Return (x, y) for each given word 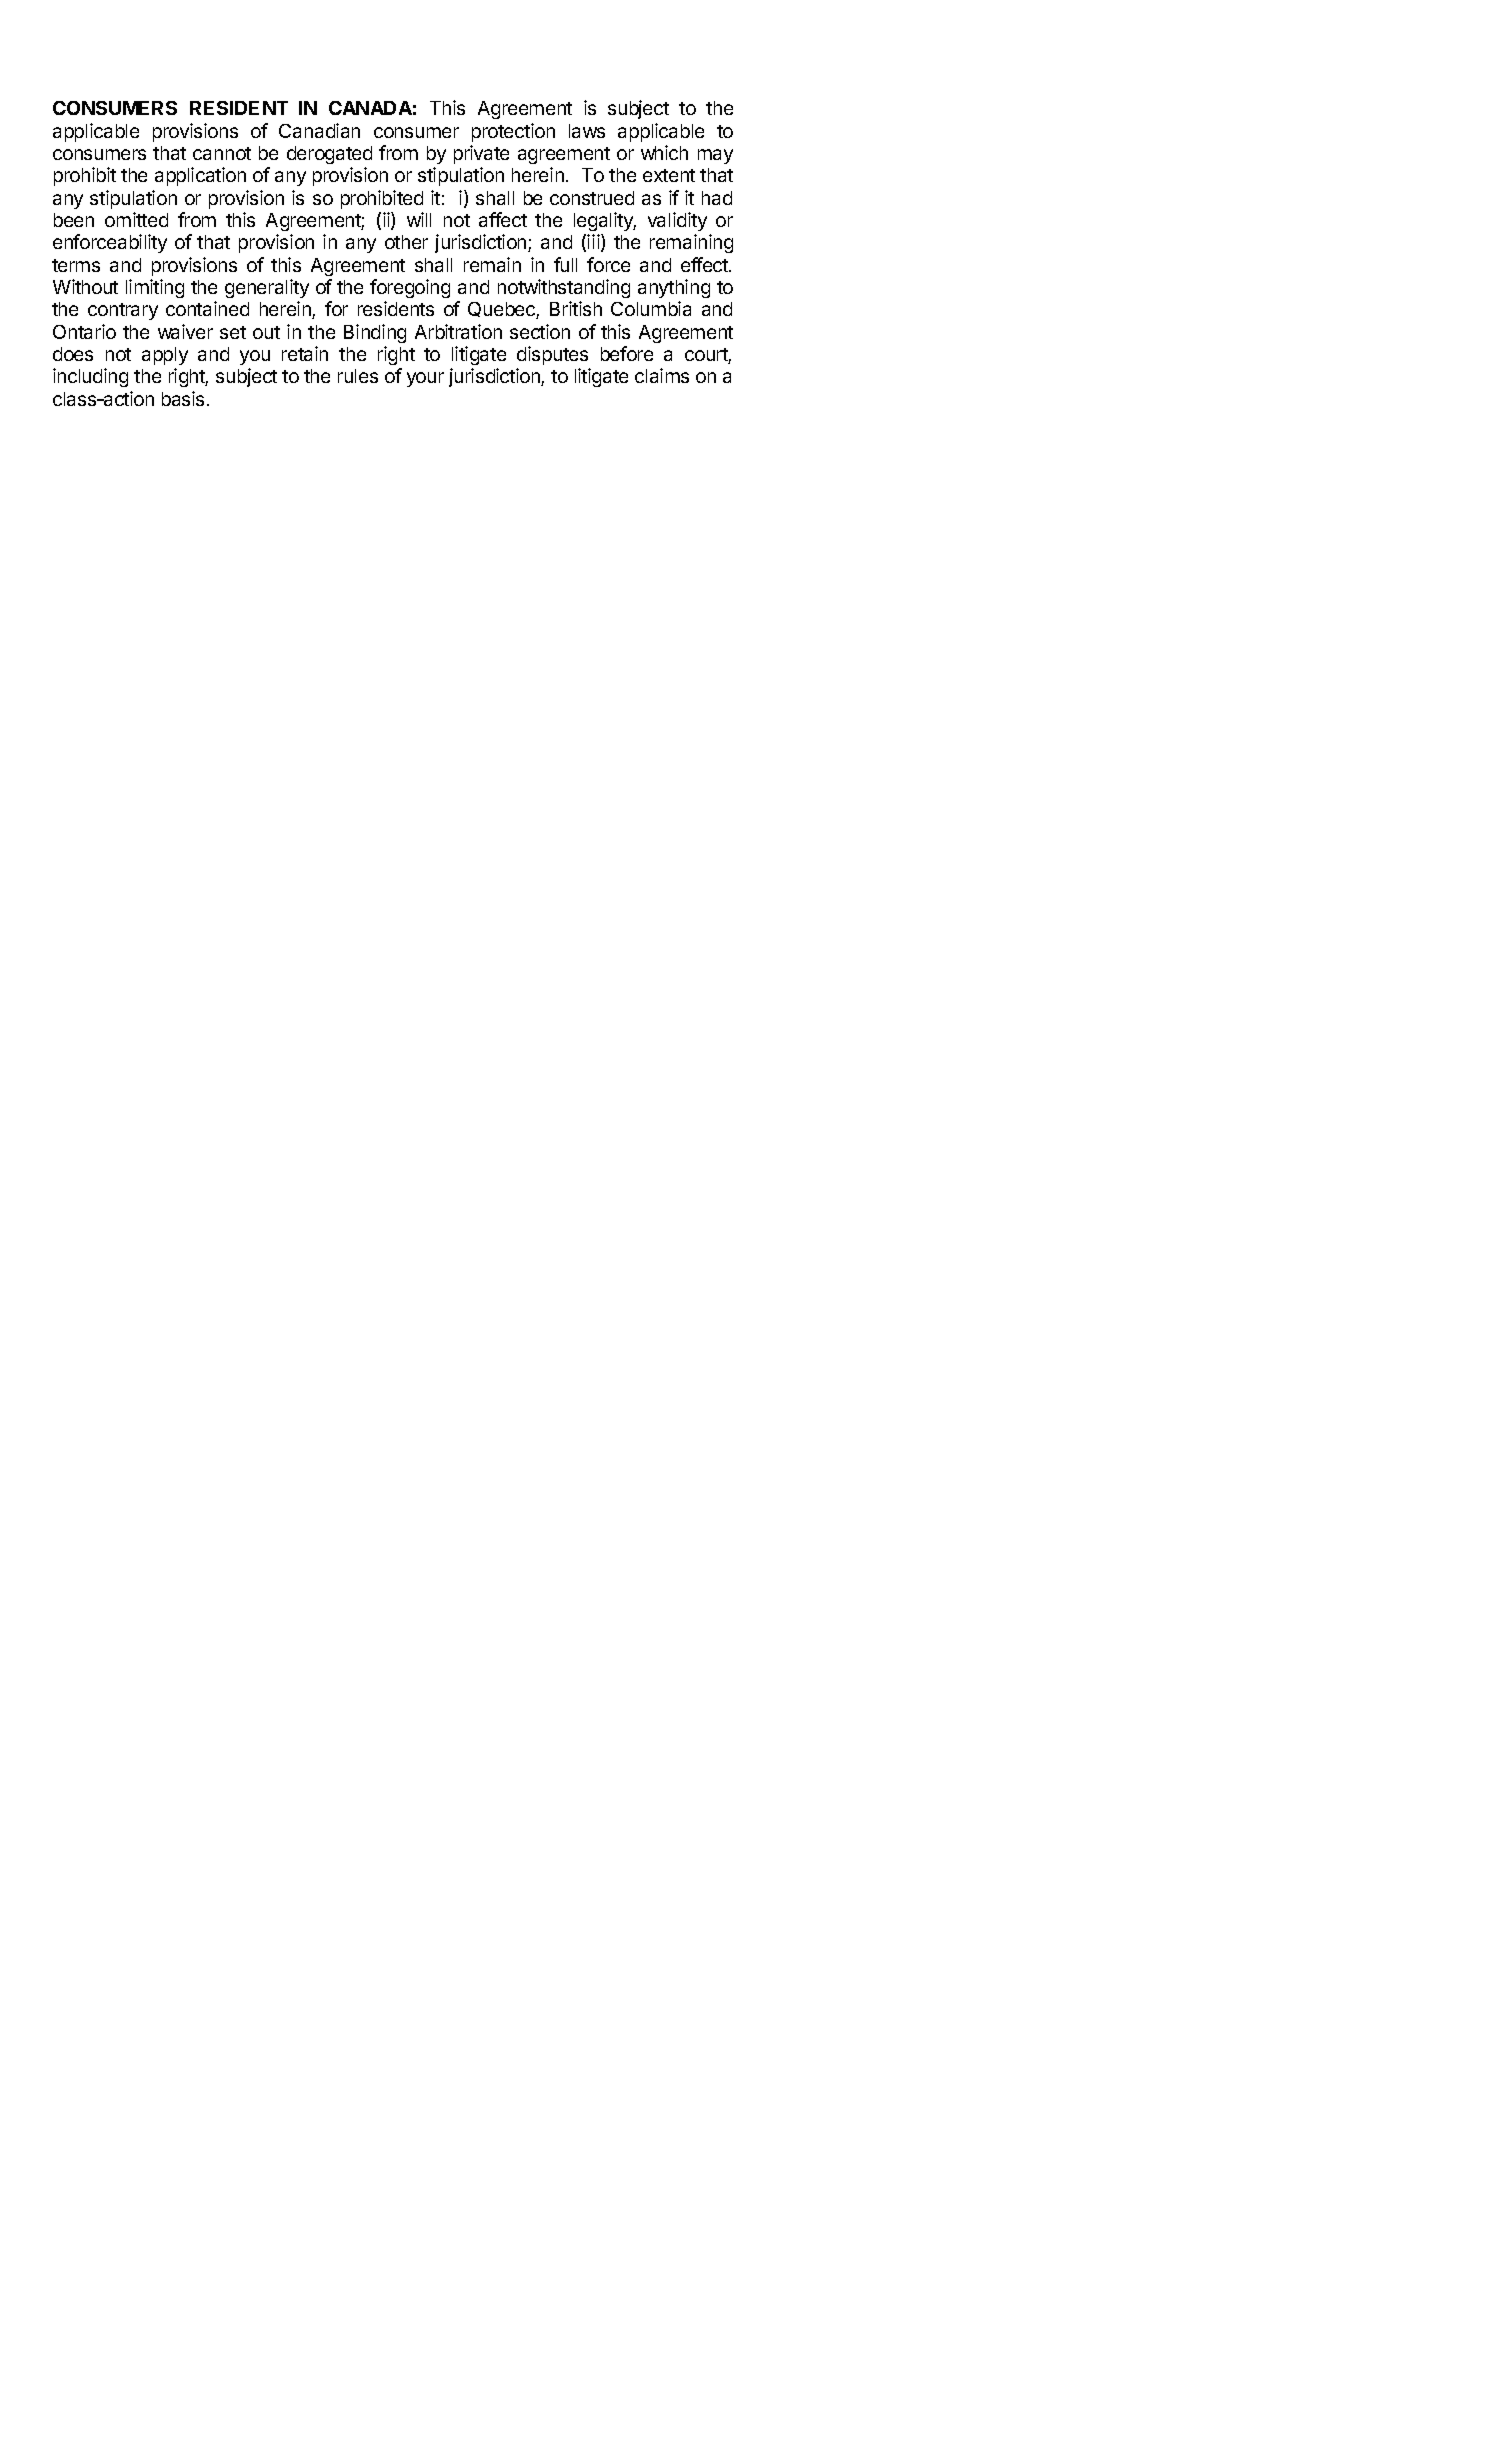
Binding (375, 333)
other (406, 242)
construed (592, 198)
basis (183, 398)
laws (587, 131)
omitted (136, 219)
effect (705, 264)
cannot (222, 153)
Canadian (319, 130)
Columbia (651, 308)
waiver (185, 331)
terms (76, 265)
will (419, 219)
